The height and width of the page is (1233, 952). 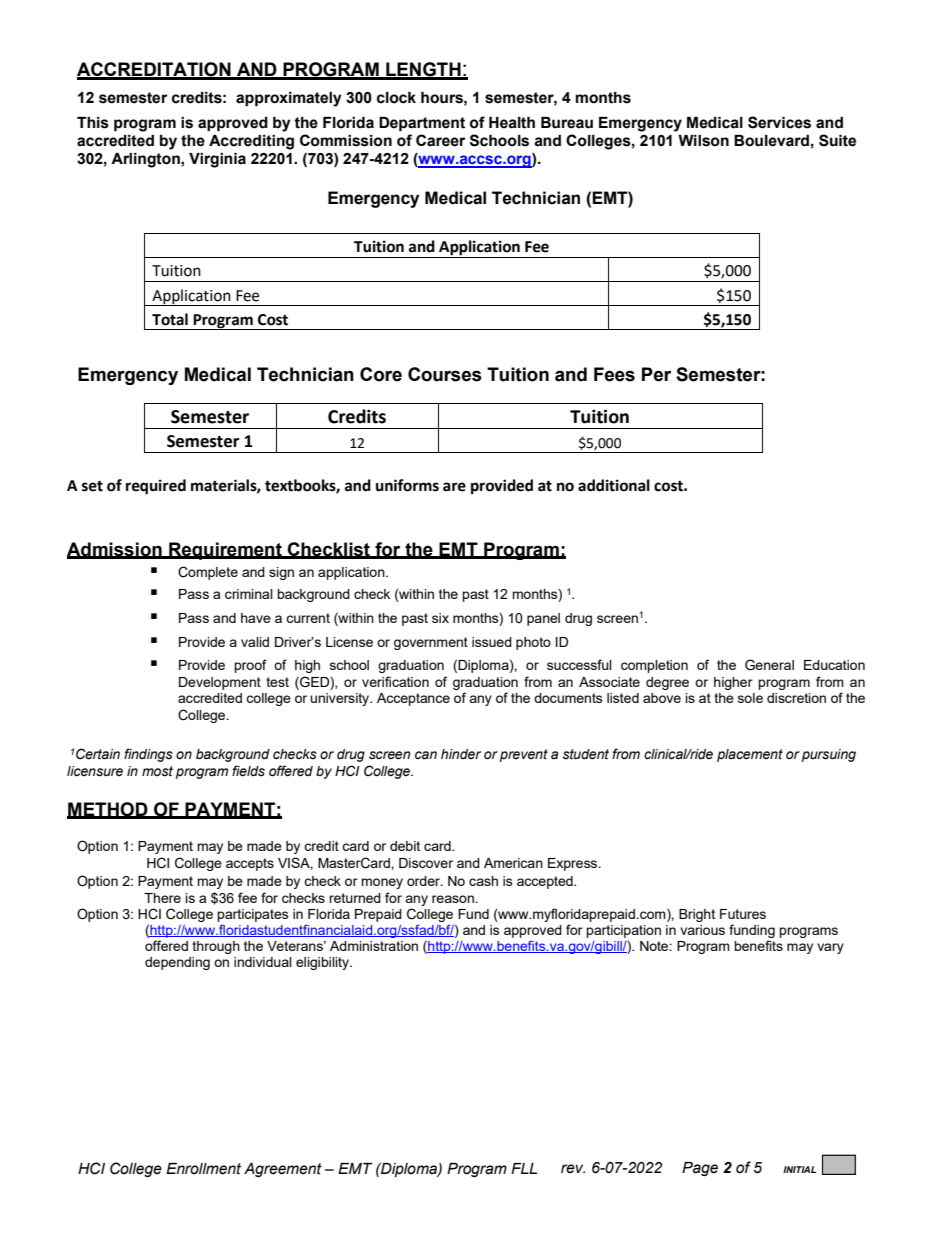 What do you see at coordinates (440, 618) in the page?
I see `six` at bounding box center [440, 618].
